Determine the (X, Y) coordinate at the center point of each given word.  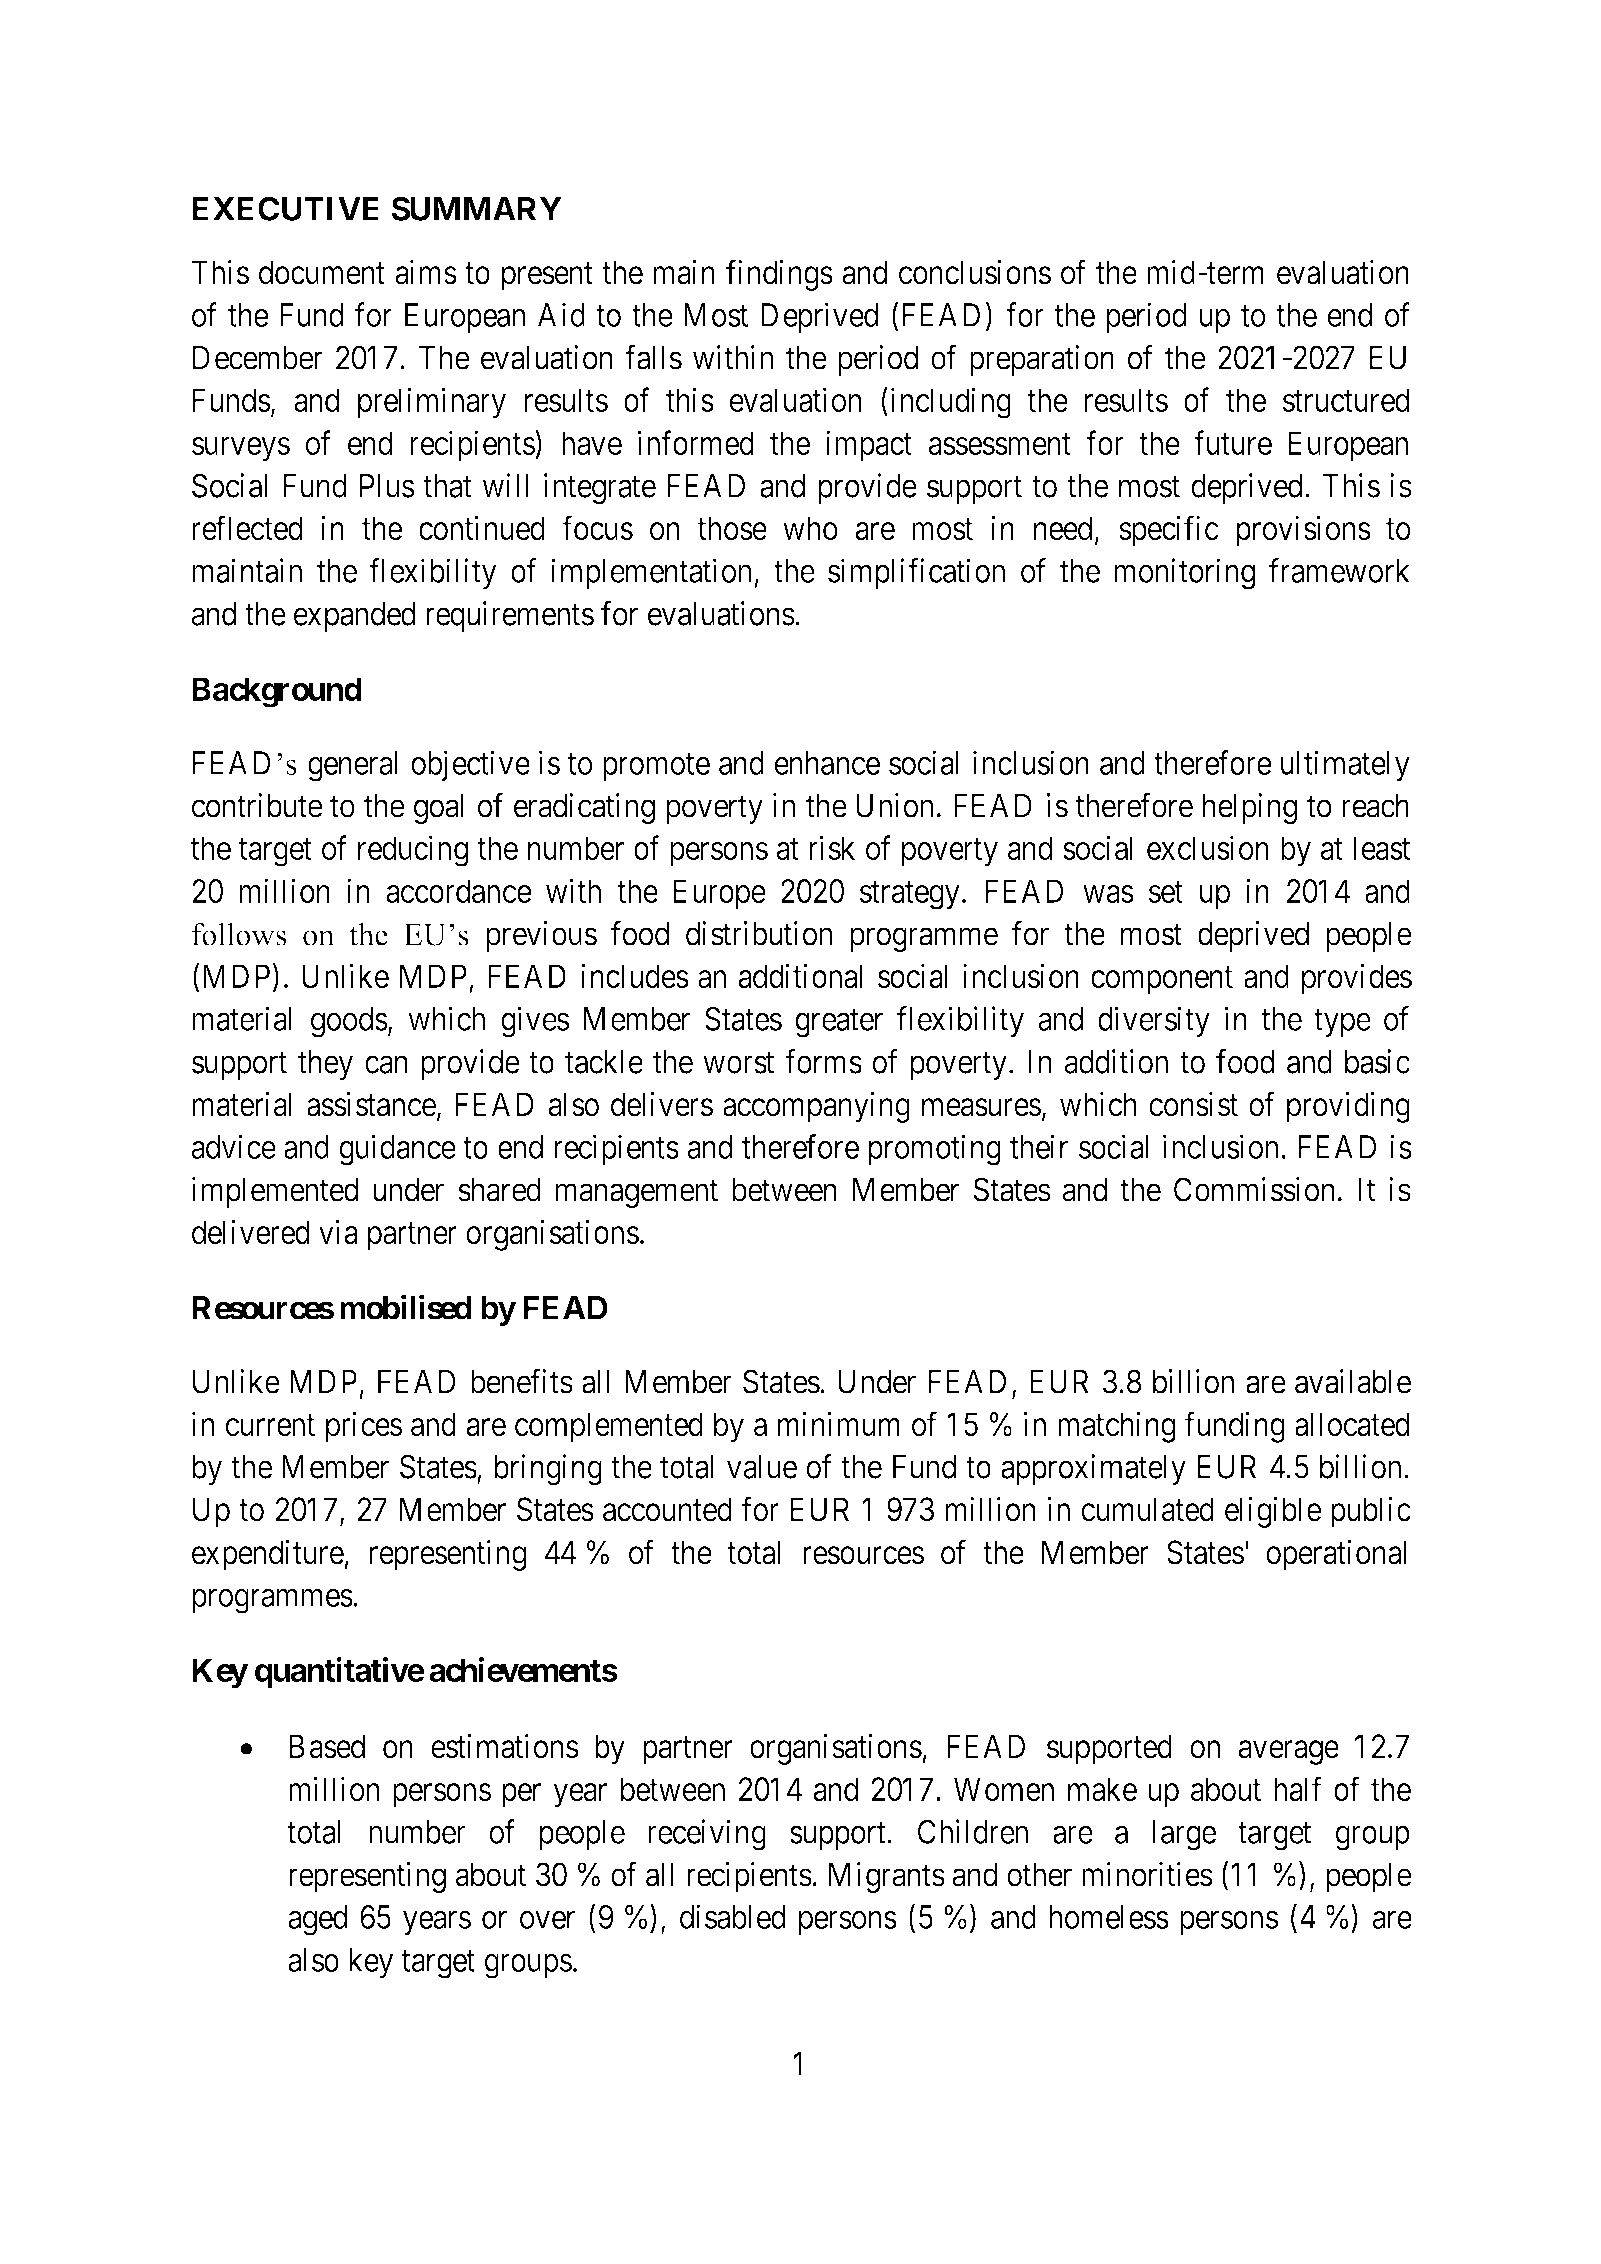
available (1353, 1381)
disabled (732, 1916)
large (1184, 1835)
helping (1250, 808)
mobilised (406, 1307)
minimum (839, 1423)
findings (779, 275)
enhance (827, 763)
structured (1346, 400)
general (352, 766)
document (322, 272)
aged (317, 1920)
